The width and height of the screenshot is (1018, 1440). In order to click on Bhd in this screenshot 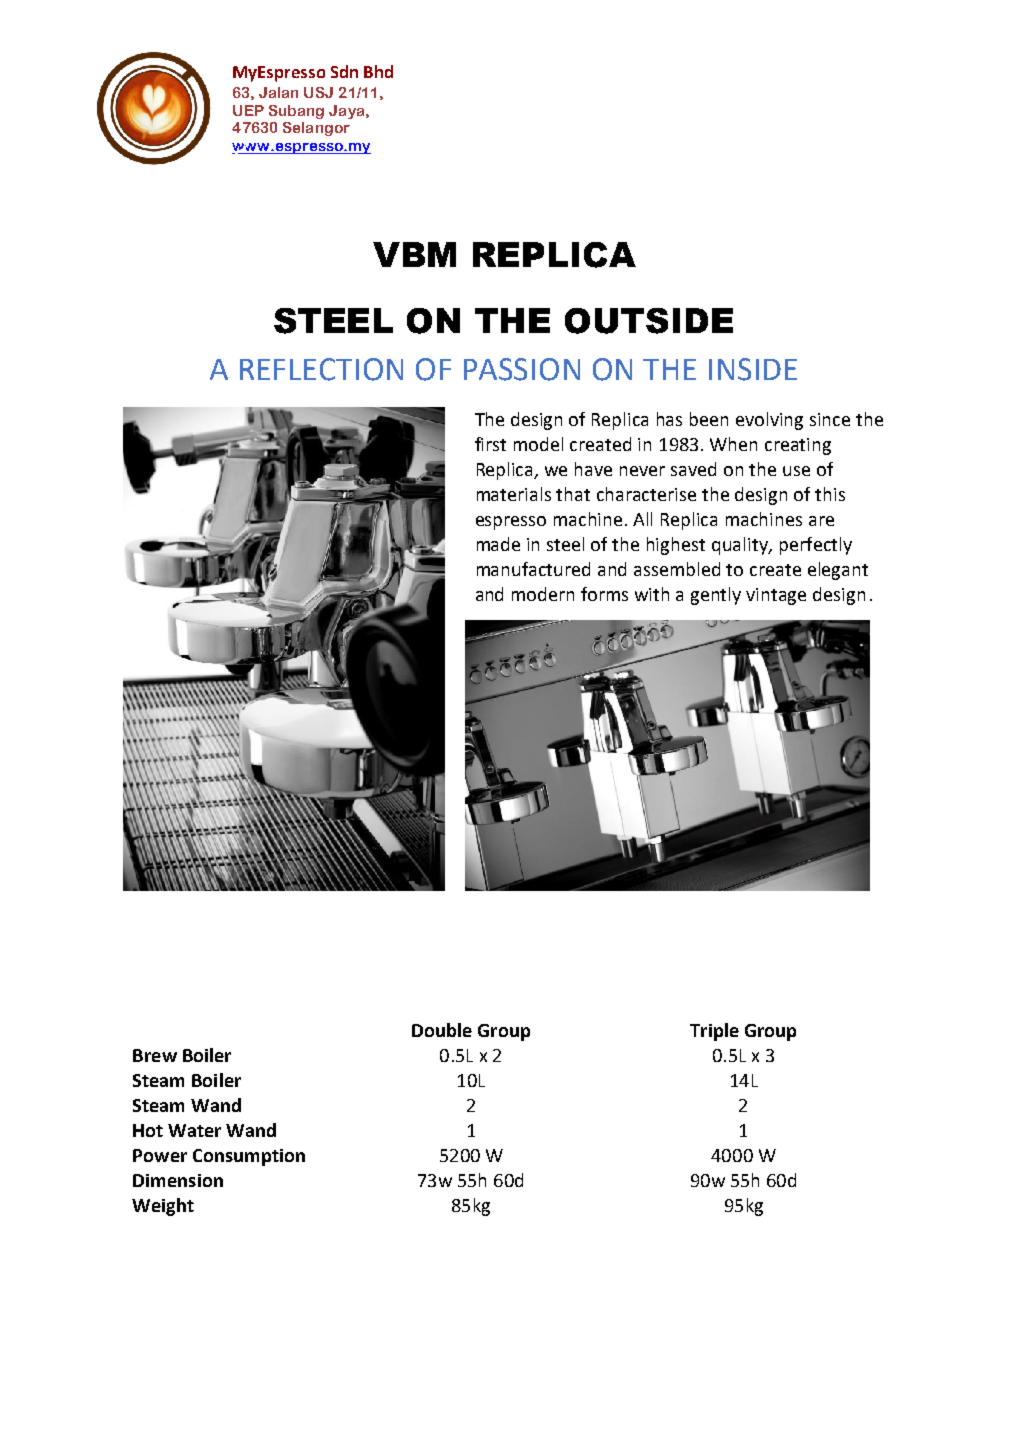, I will do `click(378, 71)`.
